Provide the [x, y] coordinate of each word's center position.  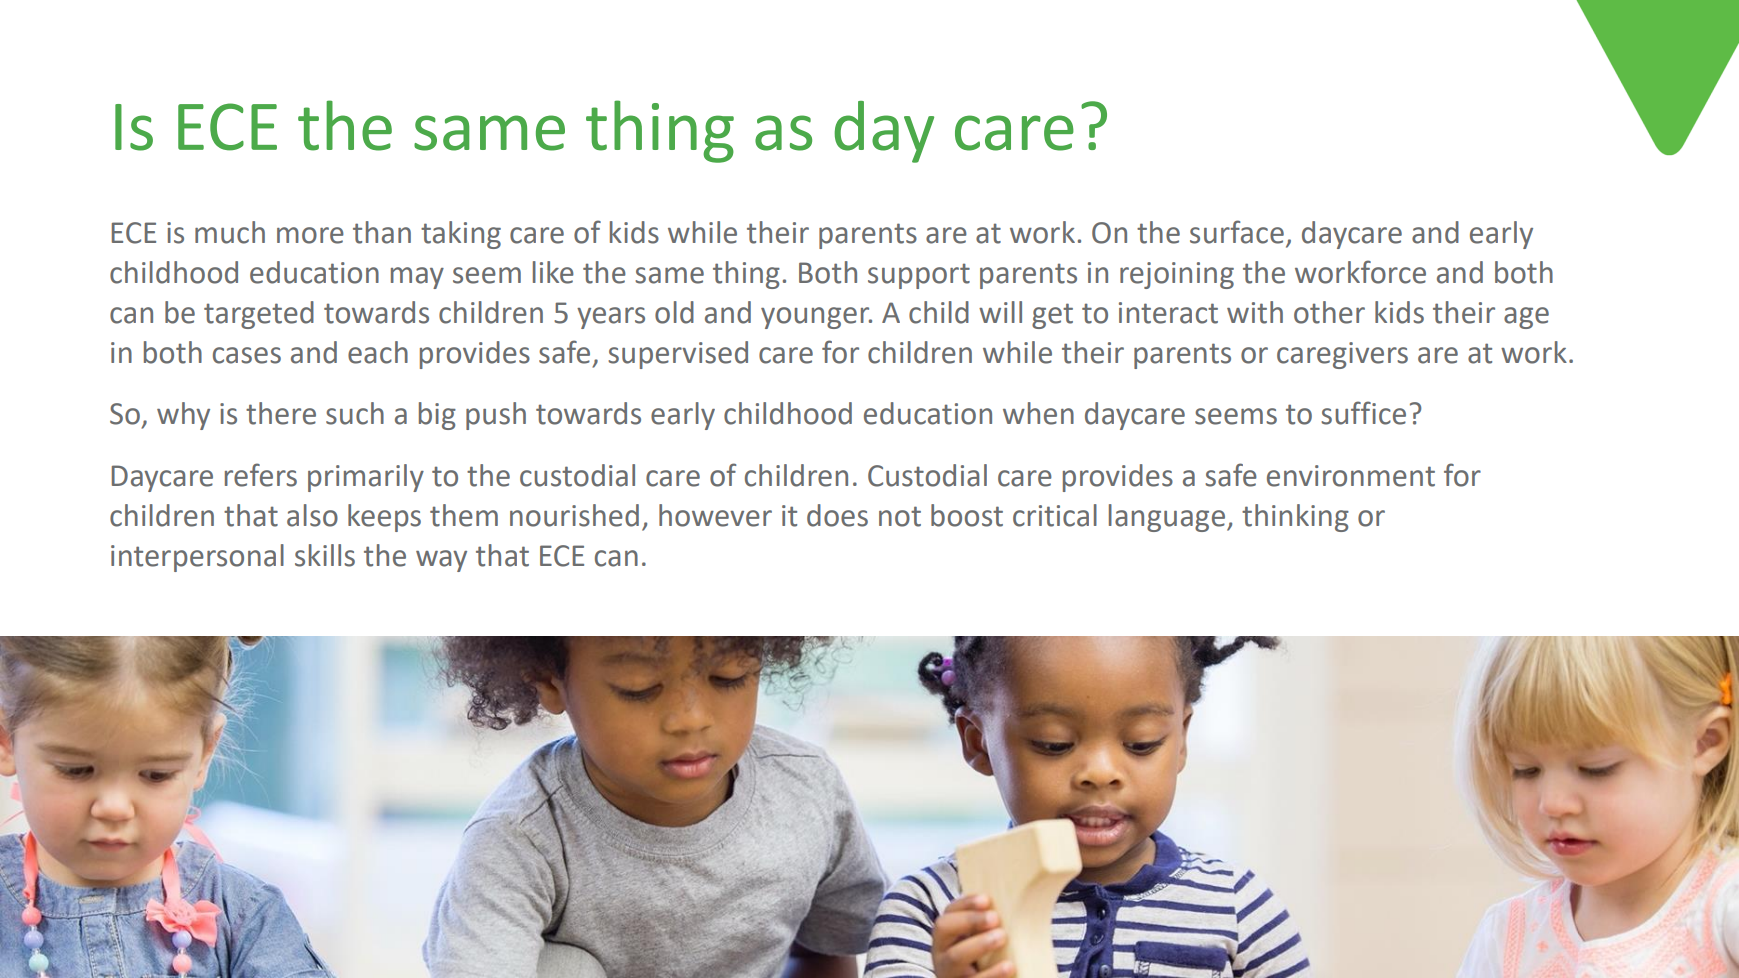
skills [325, 555]
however [715, 515]
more [310, 235]
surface [1237, 232]
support [919, 276]
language [1167, 518]
